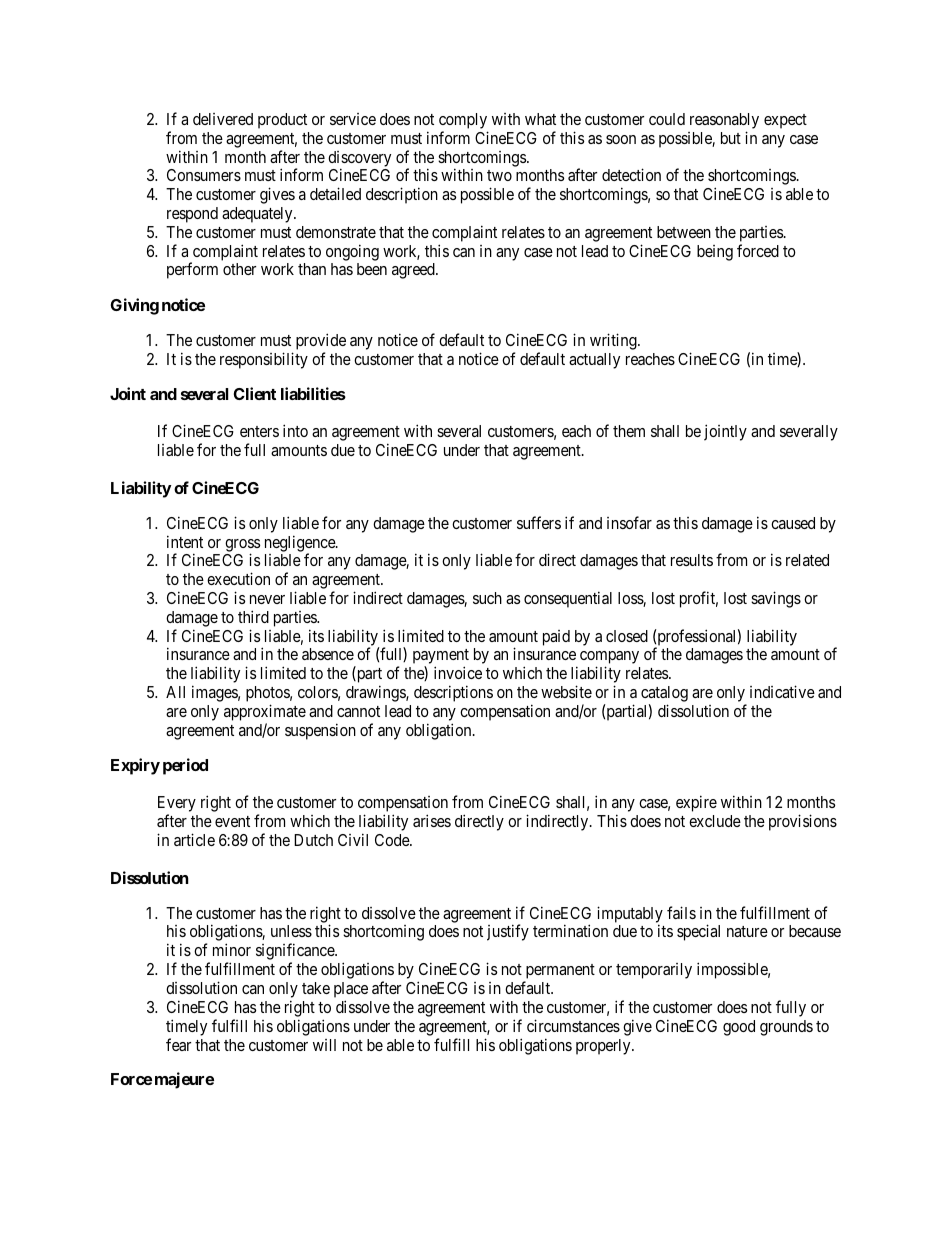 This document has height=1233, width=952. I want to click on agreed, so click(414, 271).
